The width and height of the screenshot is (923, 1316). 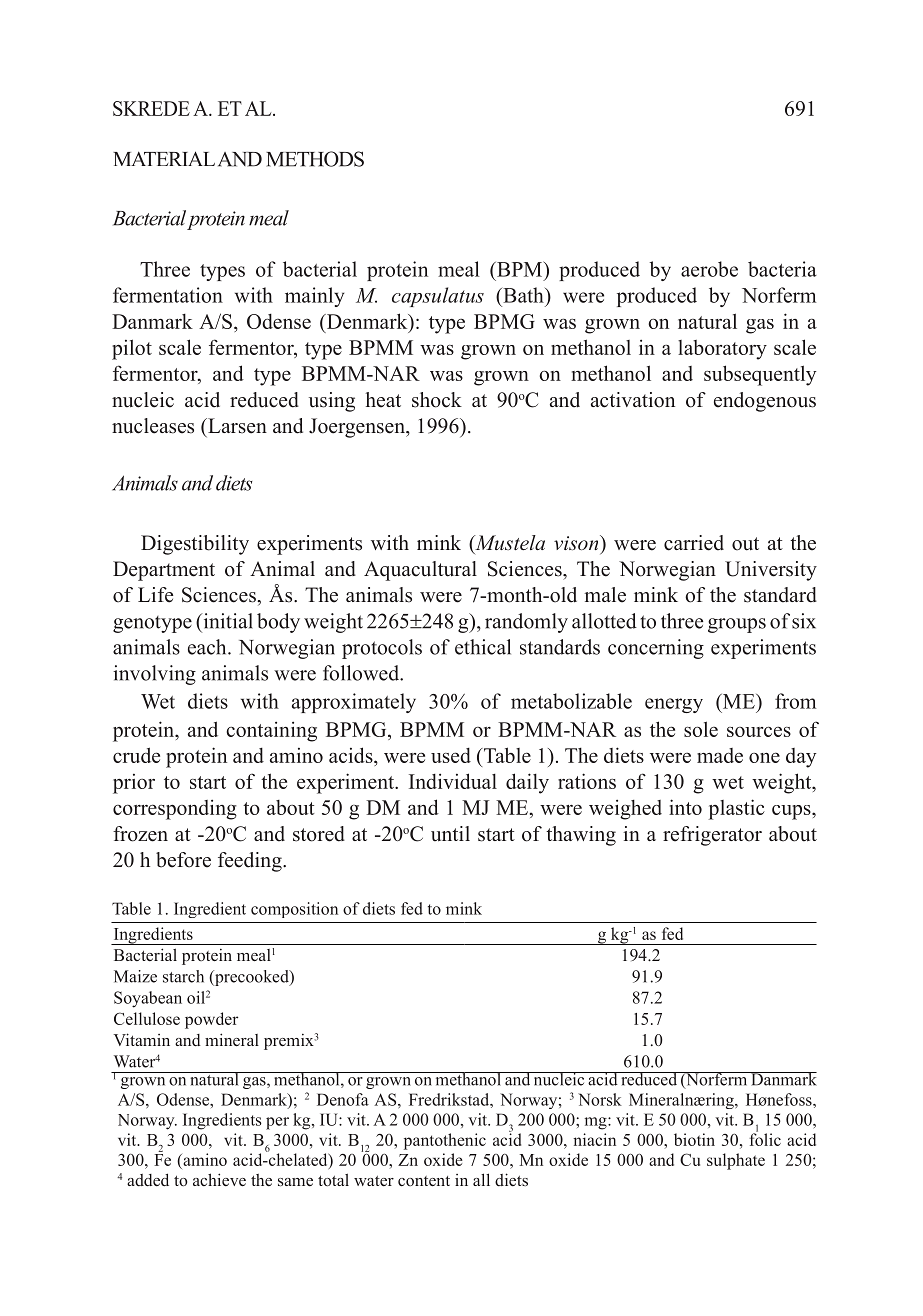 What do you see at coordinates (509, 544) in the screenshot?
I see `Mustela` at bounding box center [509, 544].
